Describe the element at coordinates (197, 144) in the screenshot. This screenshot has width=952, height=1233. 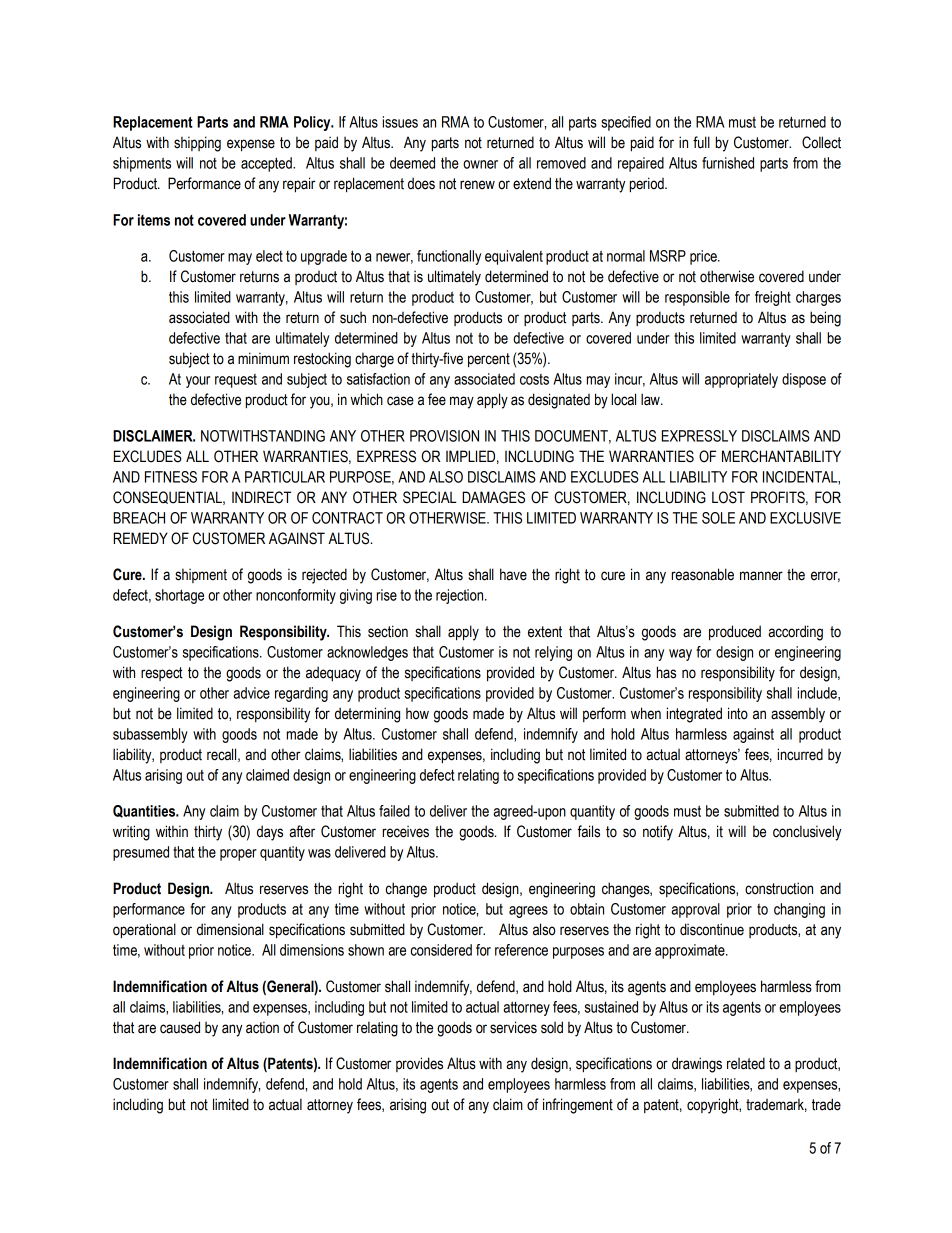
I see `shipping` at that location.
